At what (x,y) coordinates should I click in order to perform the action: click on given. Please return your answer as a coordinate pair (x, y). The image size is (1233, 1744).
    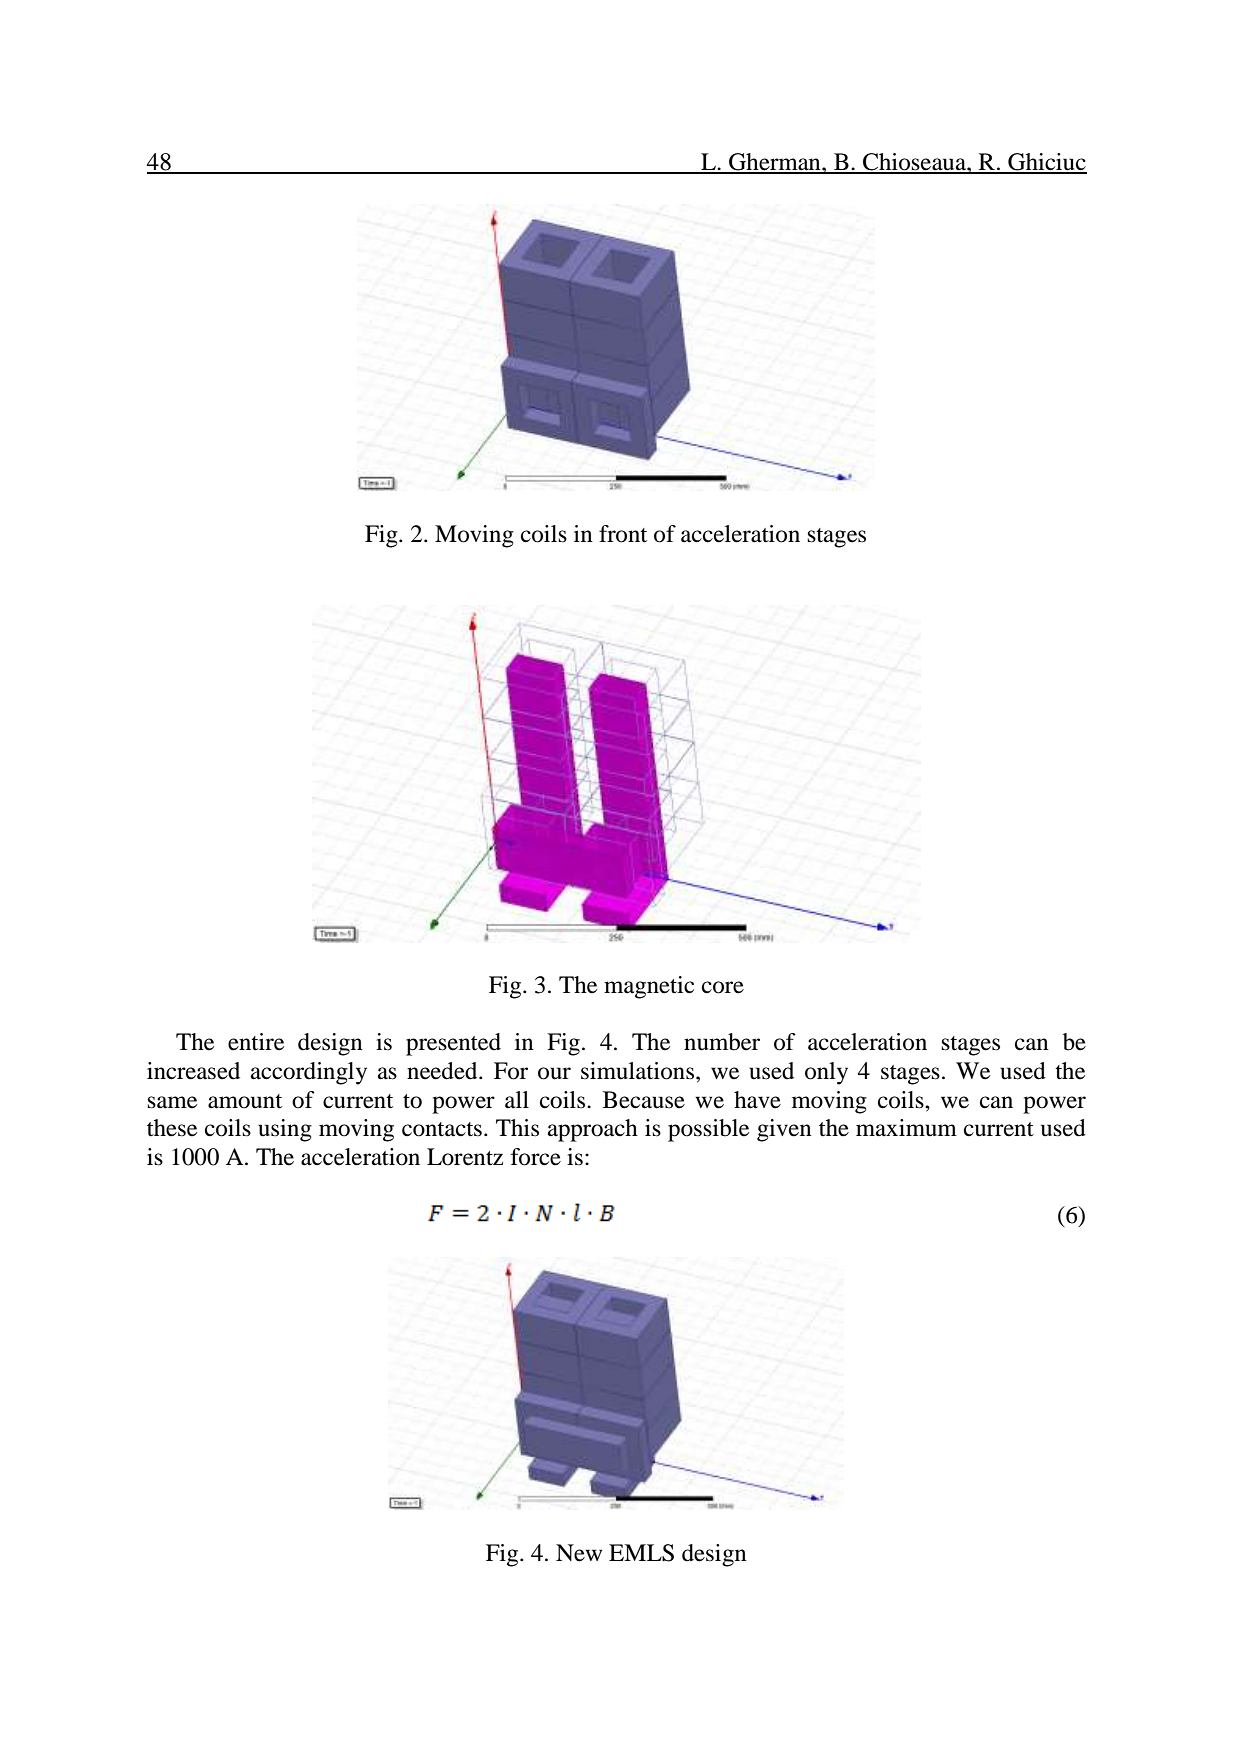
    Looking at the image, I should click on (784, 1130).
